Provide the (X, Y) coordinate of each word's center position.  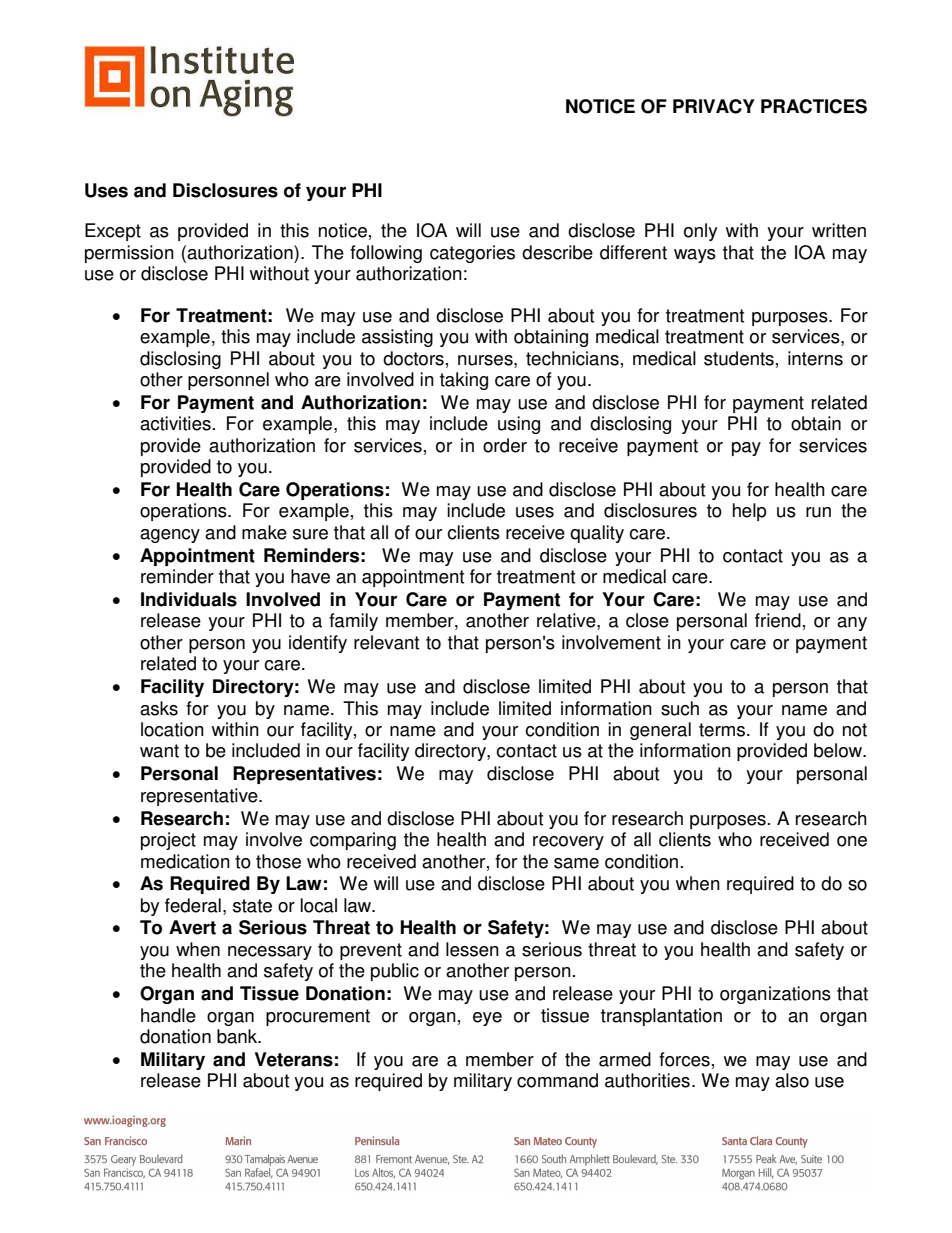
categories (472, 254)
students (739, 358)
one (852, 841)
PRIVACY (714, 106)
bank (238, 1036)
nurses (486, 360)
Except (113, 232)
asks (159, 708)
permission (129, 254)
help (750, 512)
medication (185, 861)
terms (723, 730)
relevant (386, 642)
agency (170, 536)
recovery (568, 843)
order (505, 445)
